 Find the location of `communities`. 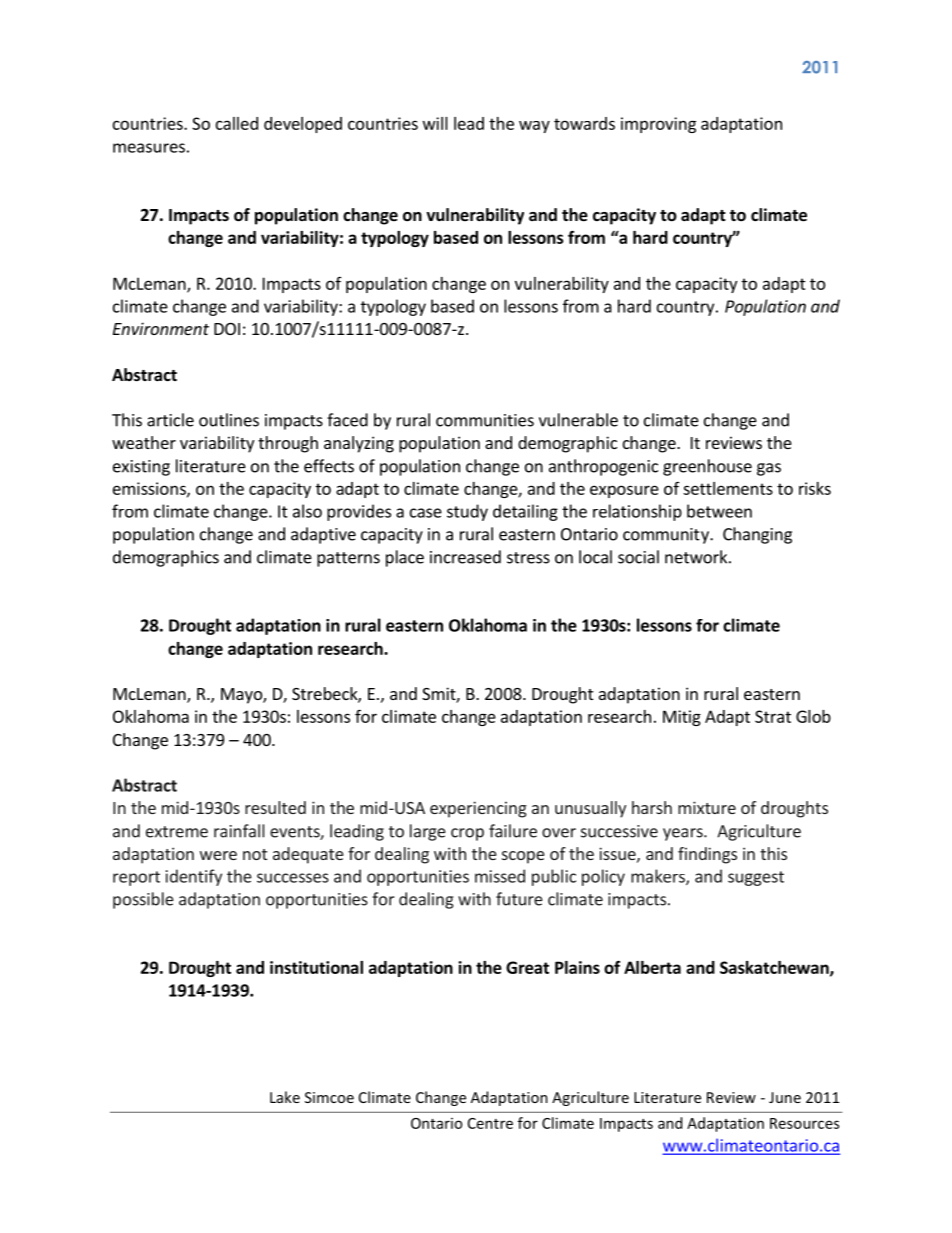

communities is located at coordinates (485, 420).
